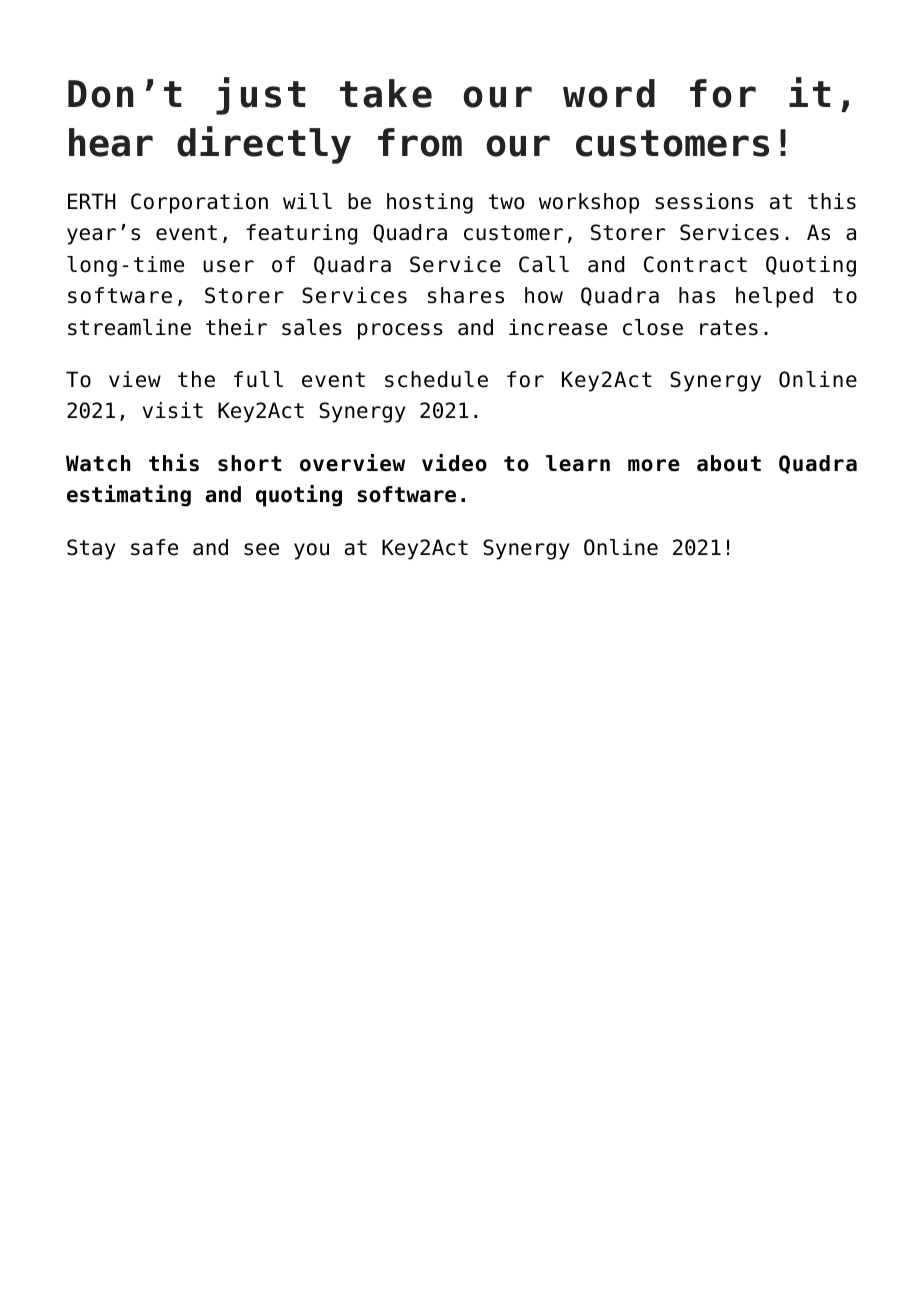  Describe the element at coordinates (436, 379) in the screenshot. I see `schedule` at that location.
